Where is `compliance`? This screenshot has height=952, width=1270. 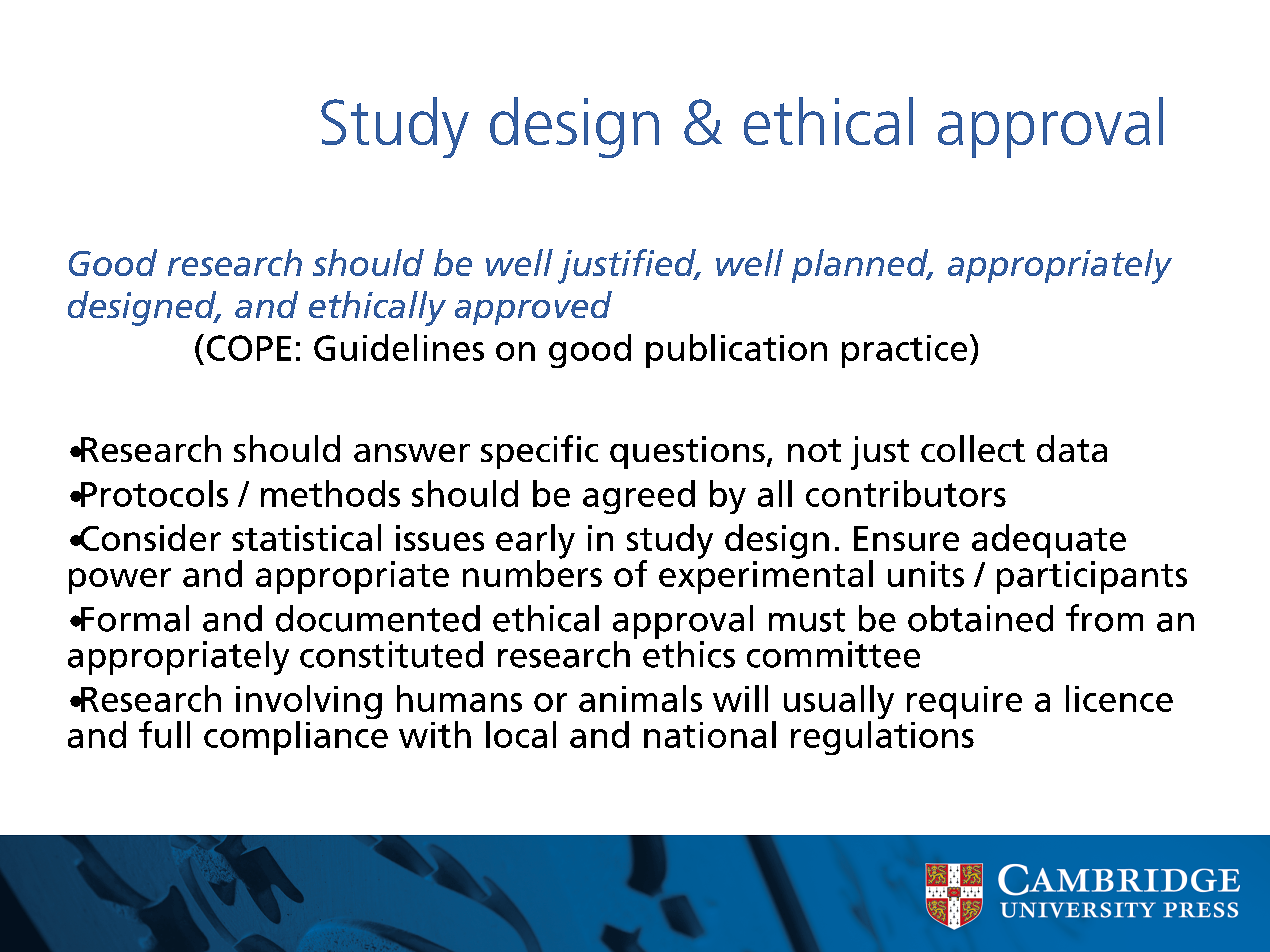 compliance is located at coordinates (296, 738).
